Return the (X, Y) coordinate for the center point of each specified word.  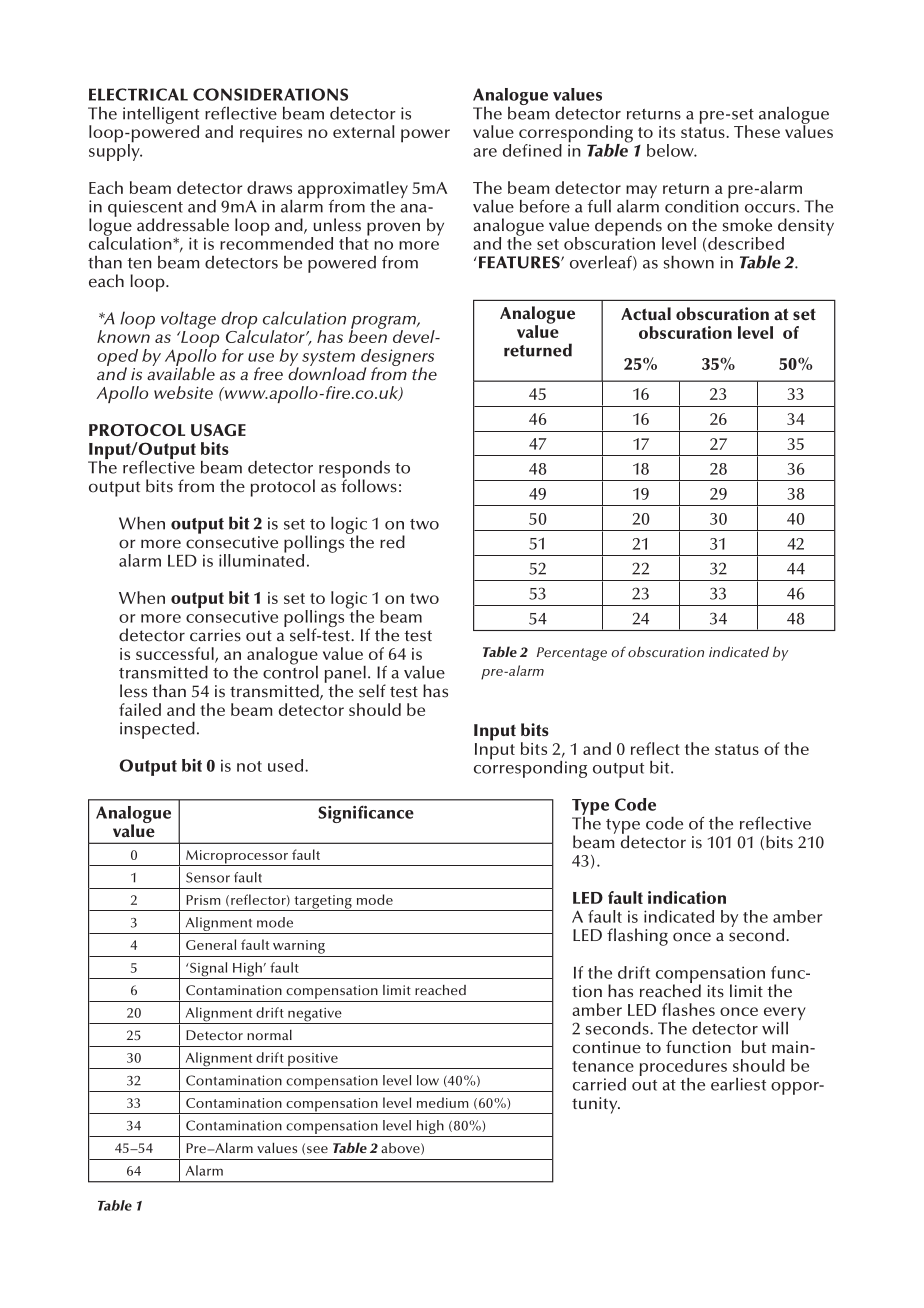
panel (345, 675)
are (485, 152)
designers (397, 359)
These (757, 131)
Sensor (208, 877)
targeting (323, 903)
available (181, 373)
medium (442, 1102)
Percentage (572, 654)
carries (215, 635)
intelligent (161, 116)
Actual (646, 314)
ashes (693, 1009)
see (317, 1149)
